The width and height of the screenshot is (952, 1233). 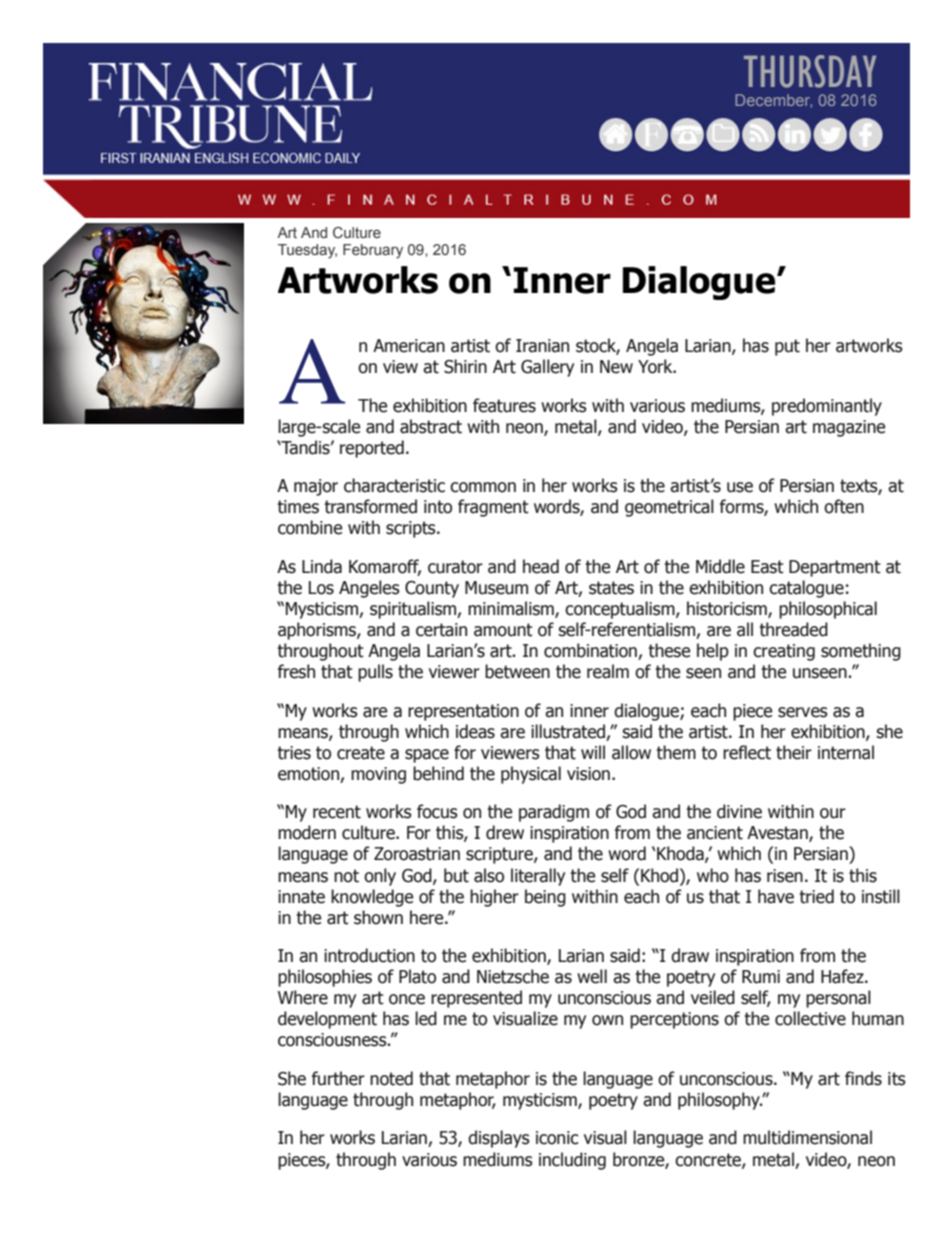 What do you see at coordinates (616, 367) in the screenshot?
I see `New` at bounding box center [616, 367].
